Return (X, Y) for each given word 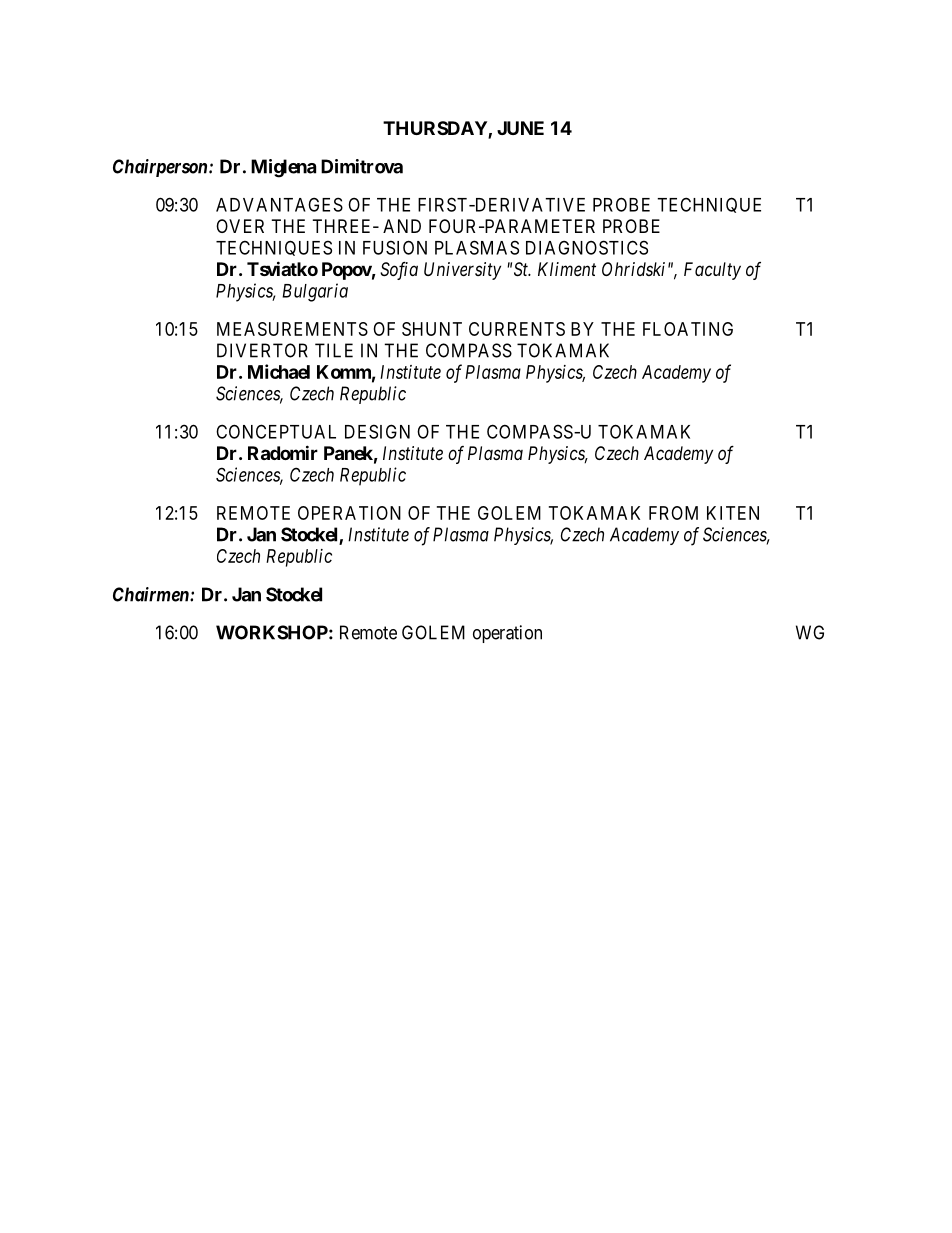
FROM (673, 513)
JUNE (520, 128)
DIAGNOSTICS (587, 247)
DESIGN (377, 431)
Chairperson (161, 168)
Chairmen (152, 594)
